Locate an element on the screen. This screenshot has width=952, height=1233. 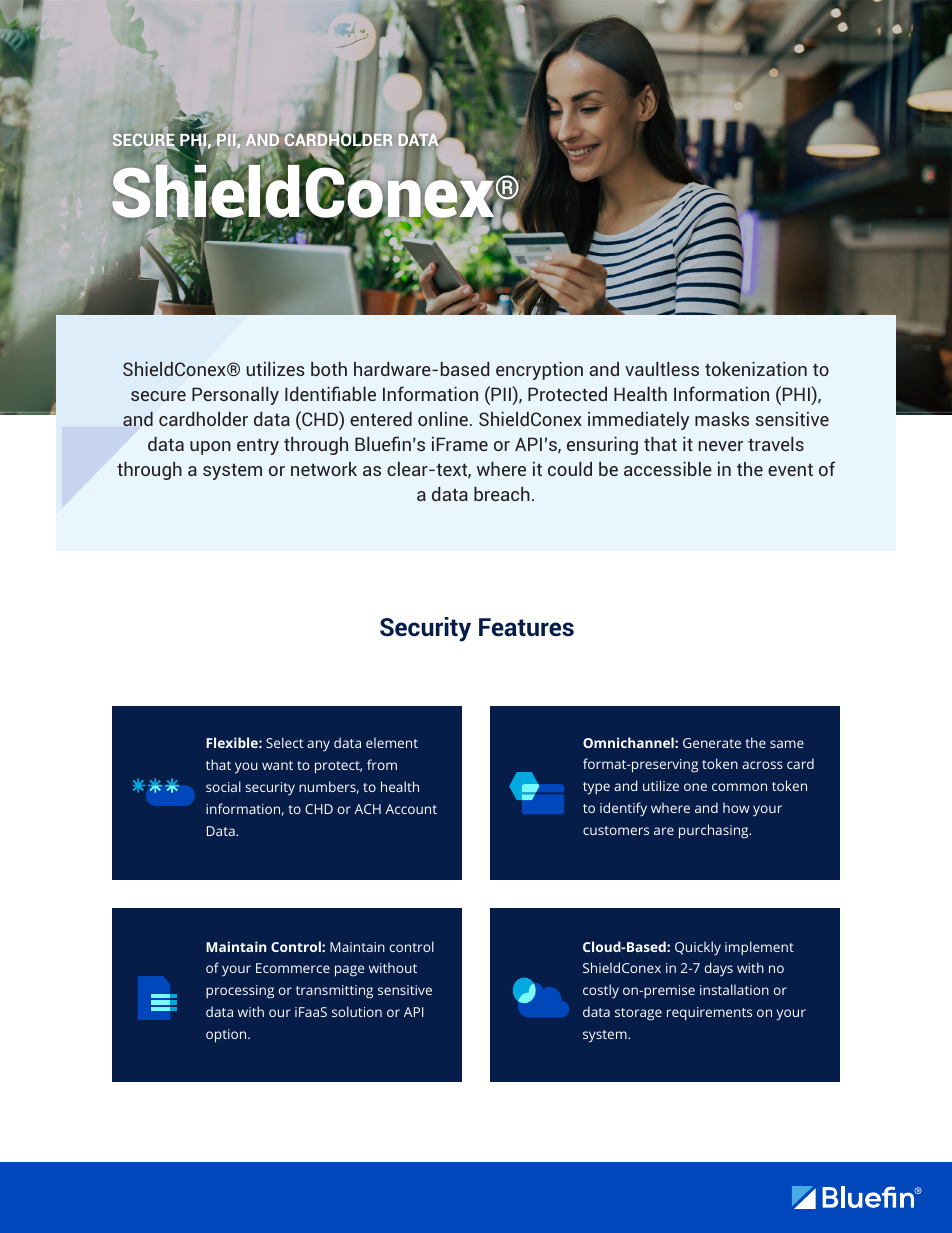
Personally is located at coordinates (235, 396).
